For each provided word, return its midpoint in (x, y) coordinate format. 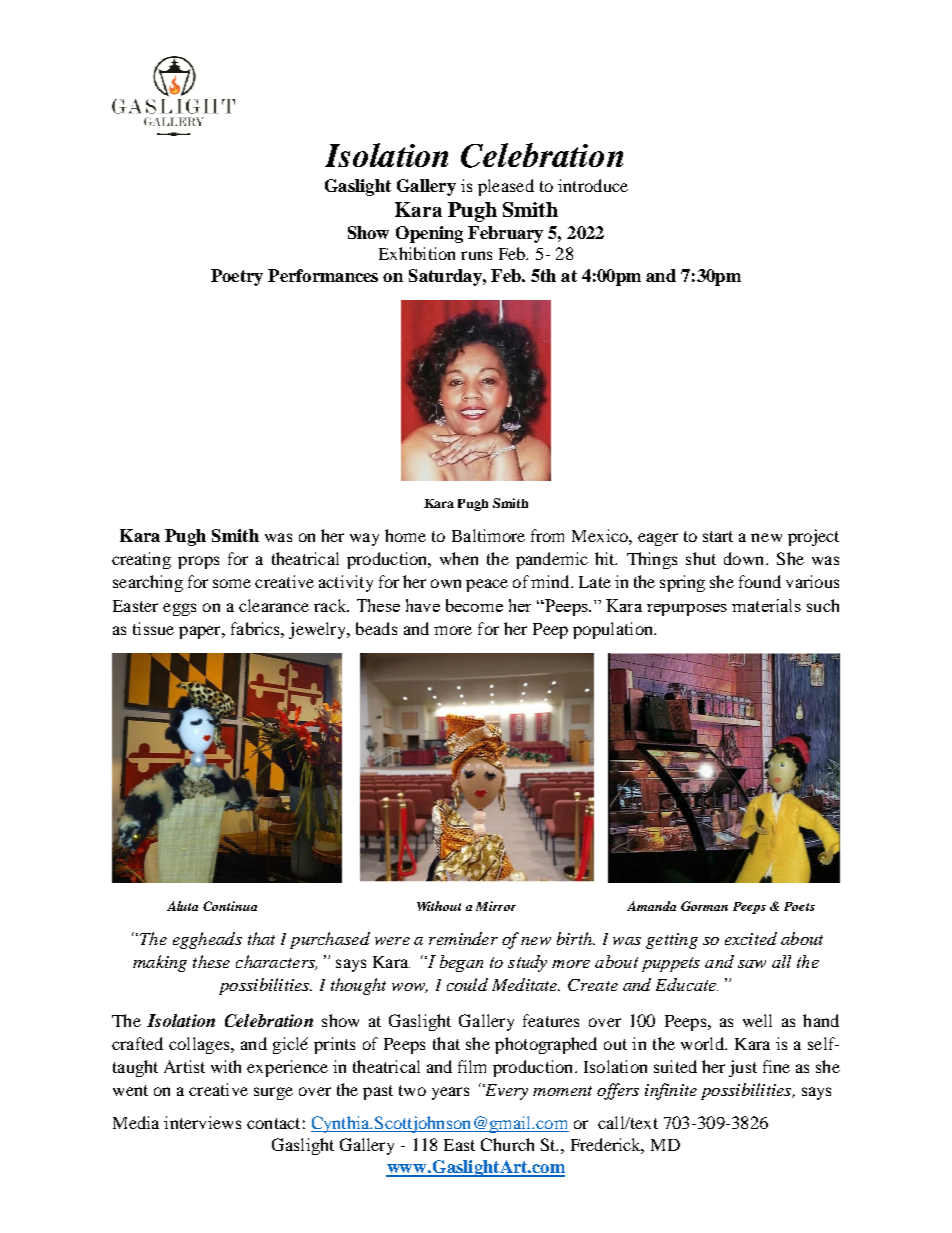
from (547, 535)
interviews (202, 1122)
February (505, 234)
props (198, 562)
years (450, 1093)
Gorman (704, 906)
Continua (230, 906)
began (461, 963)
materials (766, 605)
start (718, 536)
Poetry (237, 277)
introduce (593, 185)
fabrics (256, 628)
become (474, 605)
